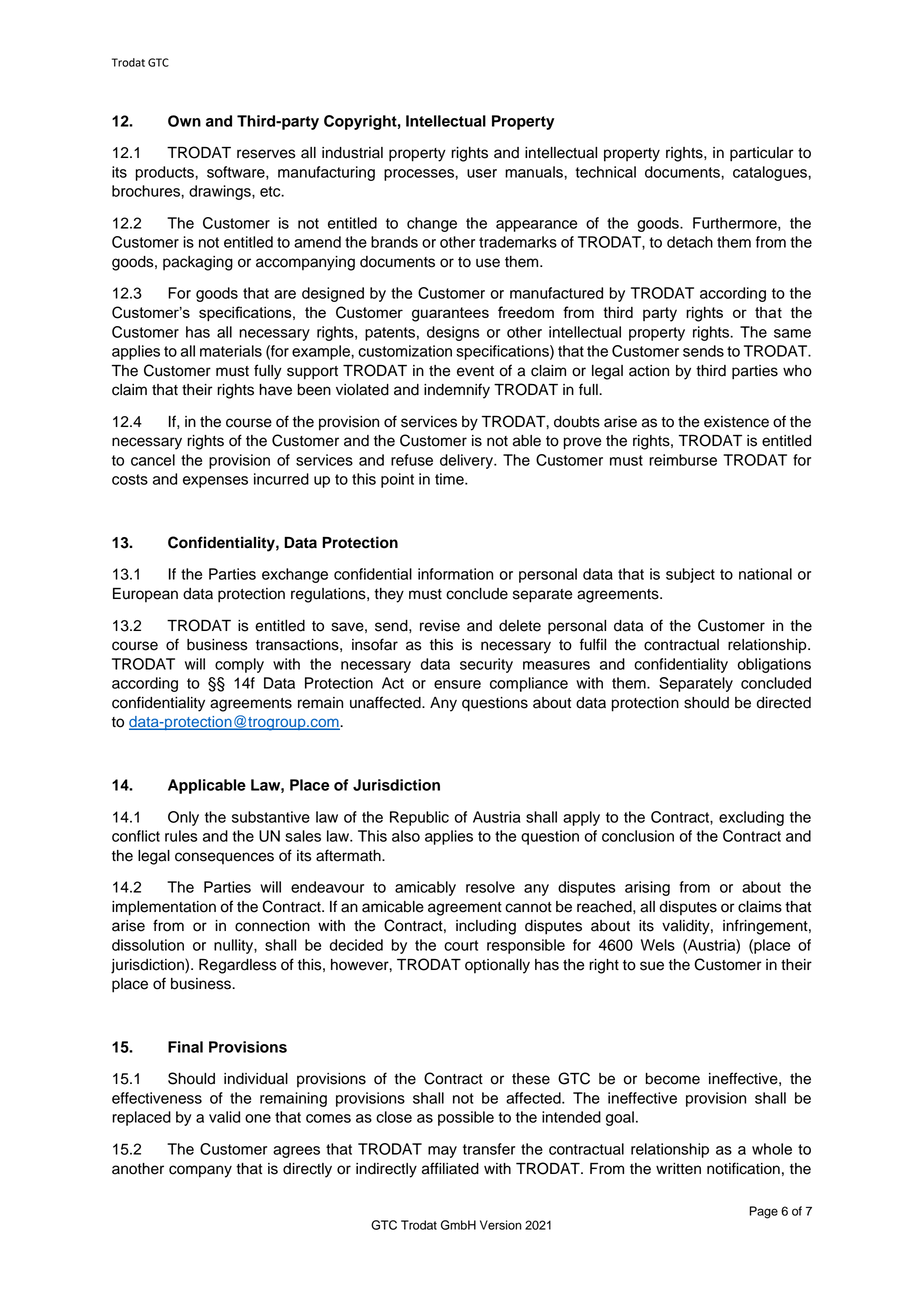  What do you see at coordinates (743, 1168) in the page?
I see `notification` at bounding box center [743, 1168].
